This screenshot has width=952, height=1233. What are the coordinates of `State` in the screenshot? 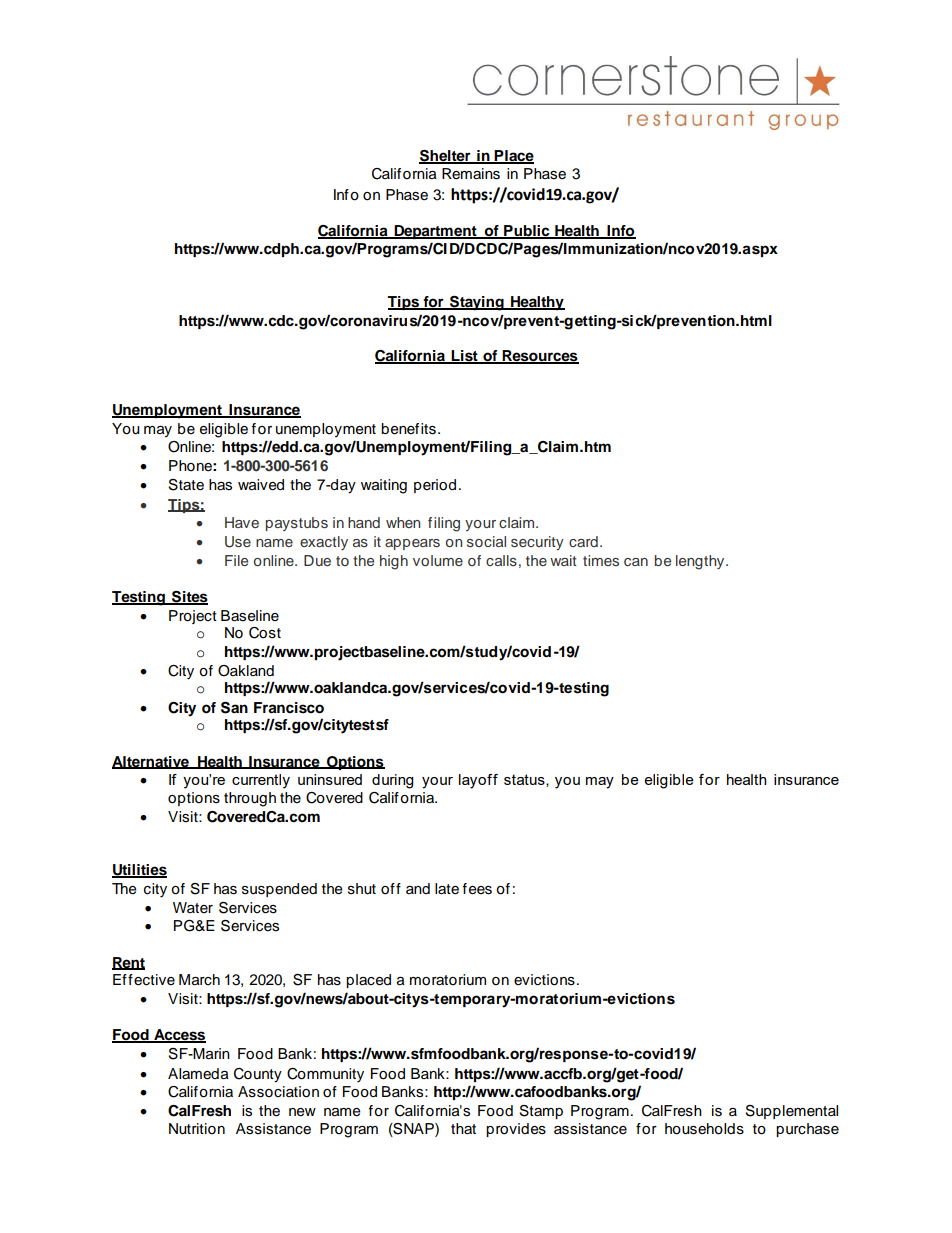 It's located at (186, 485).
